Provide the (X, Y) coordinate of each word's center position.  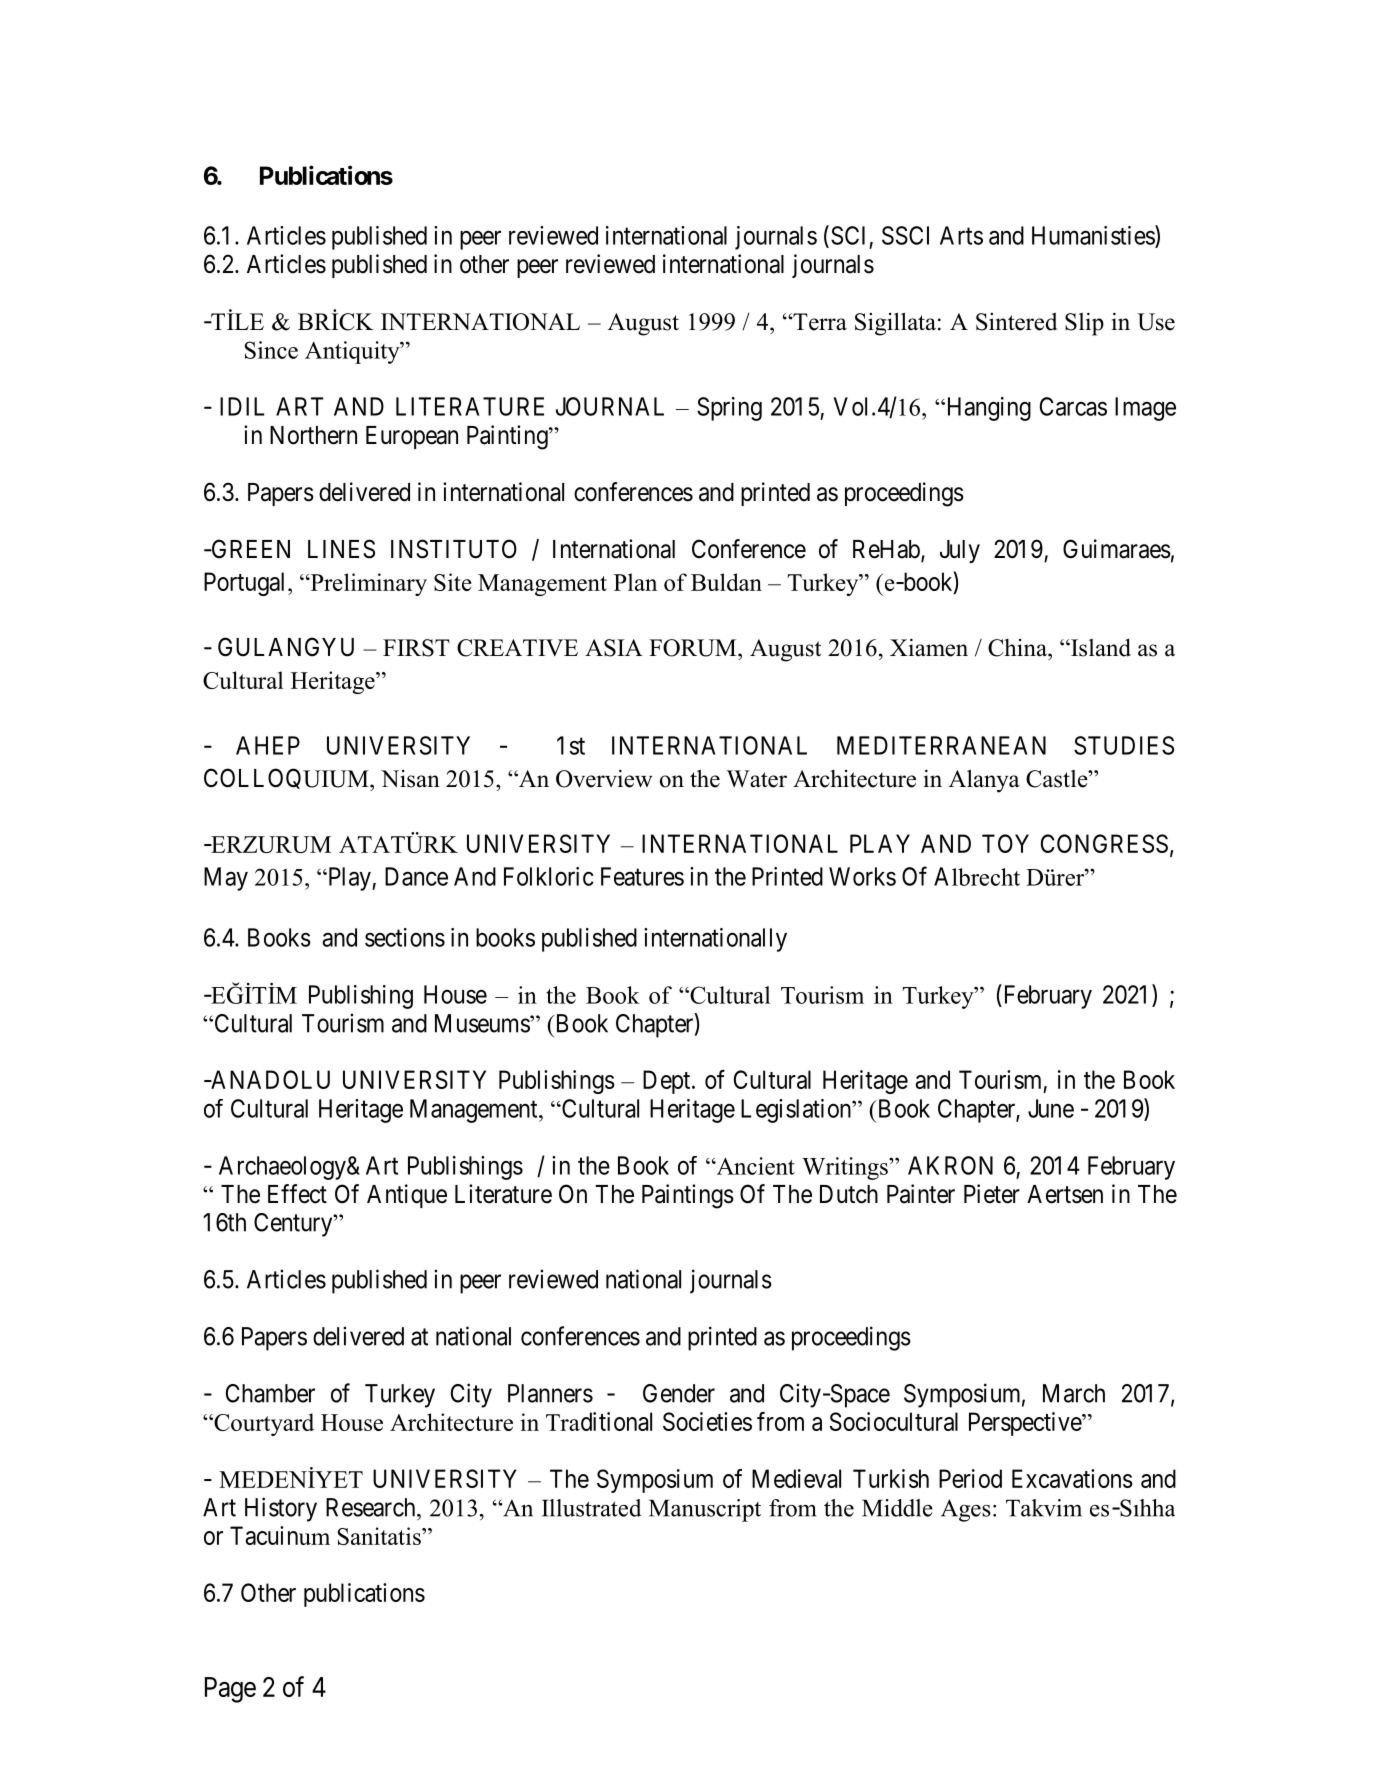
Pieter (992, 1194)
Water (757, 779)
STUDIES (1124, 745)
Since (271, 350)
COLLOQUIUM (287, 779)
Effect (297, 1194)
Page (230, 1690)
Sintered (1016, 322)
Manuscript (705, 1510)
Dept (668, 1082)
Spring (729, 409)
